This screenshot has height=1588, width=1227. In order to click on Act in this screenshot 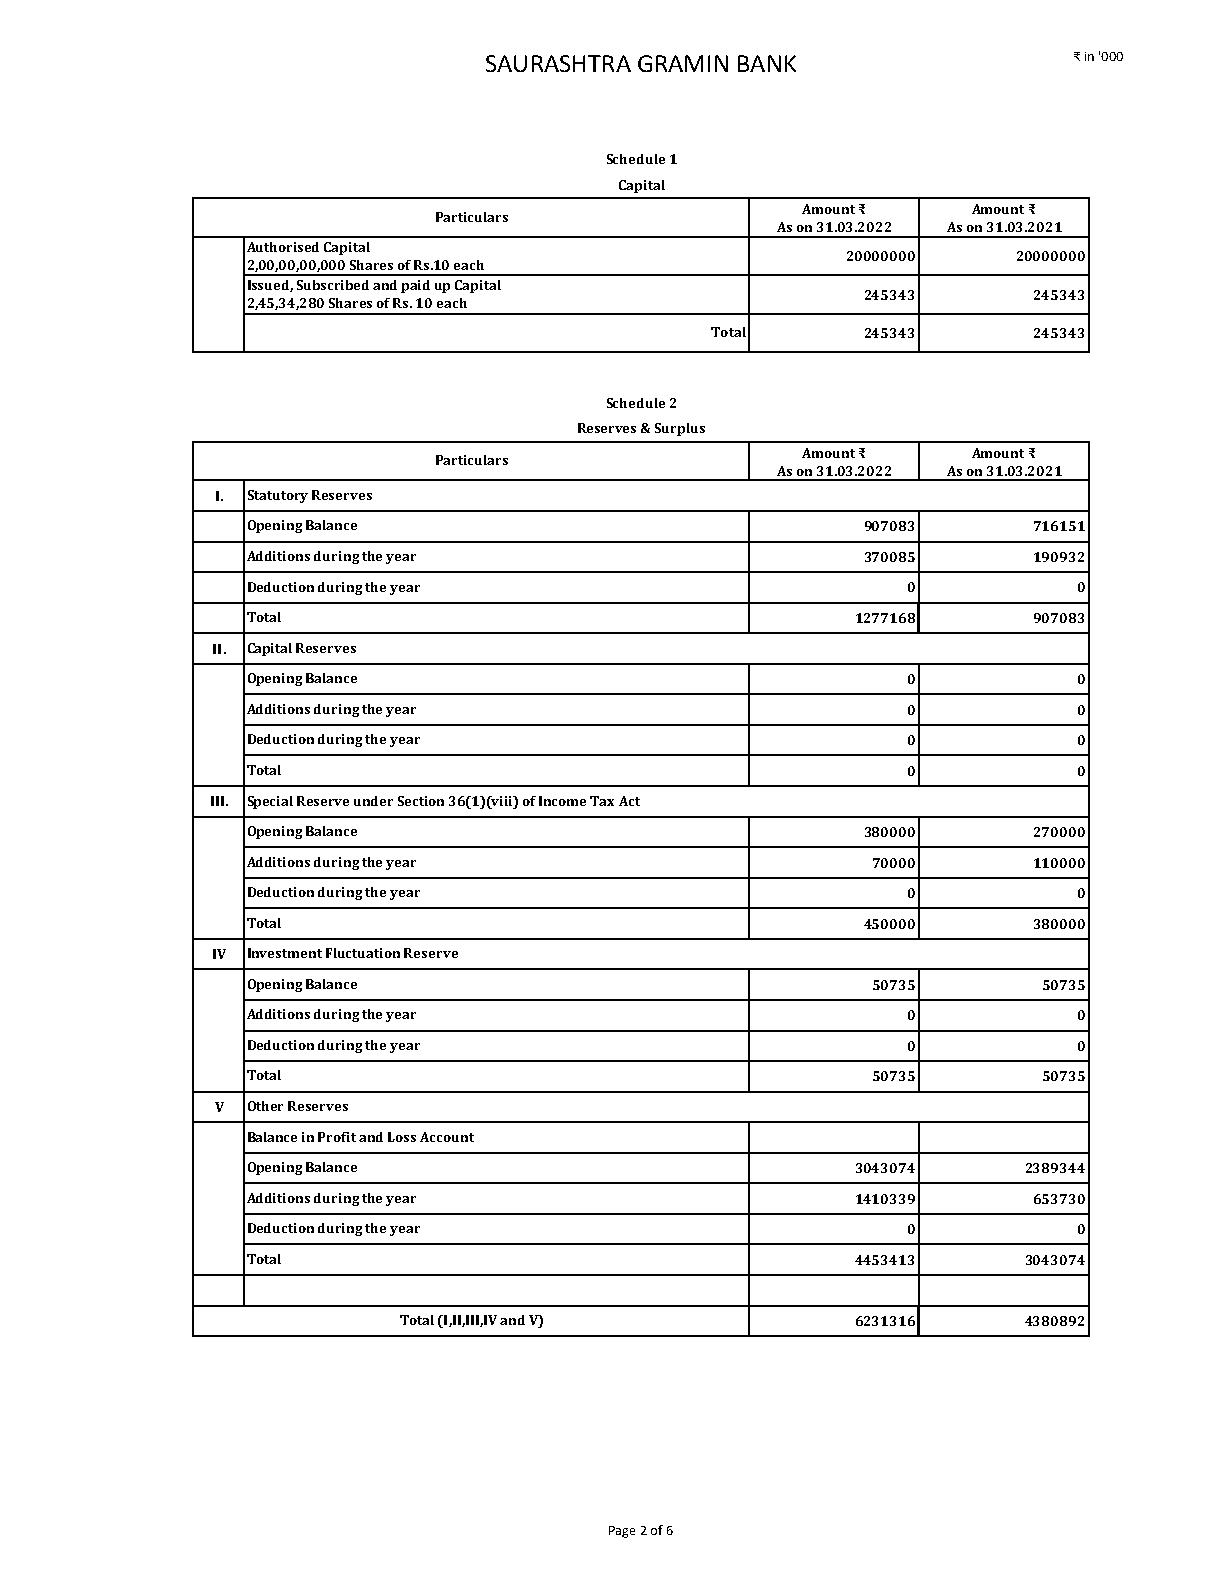, I will do `click(629, 801)`.
